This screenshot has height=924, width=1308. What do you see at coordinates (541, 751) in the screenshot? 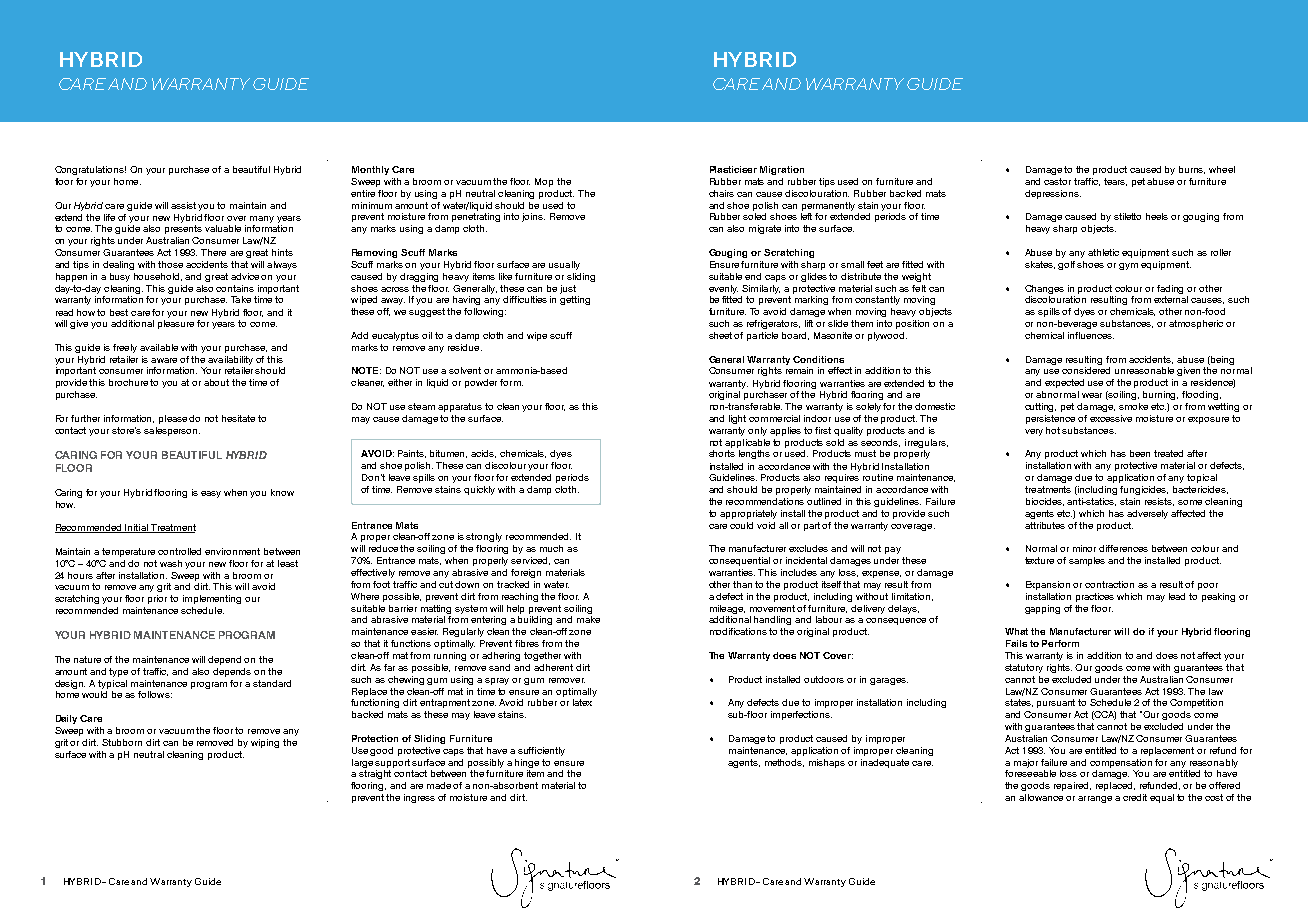
I see `sufficiently` at bounding box center [541, 751].
